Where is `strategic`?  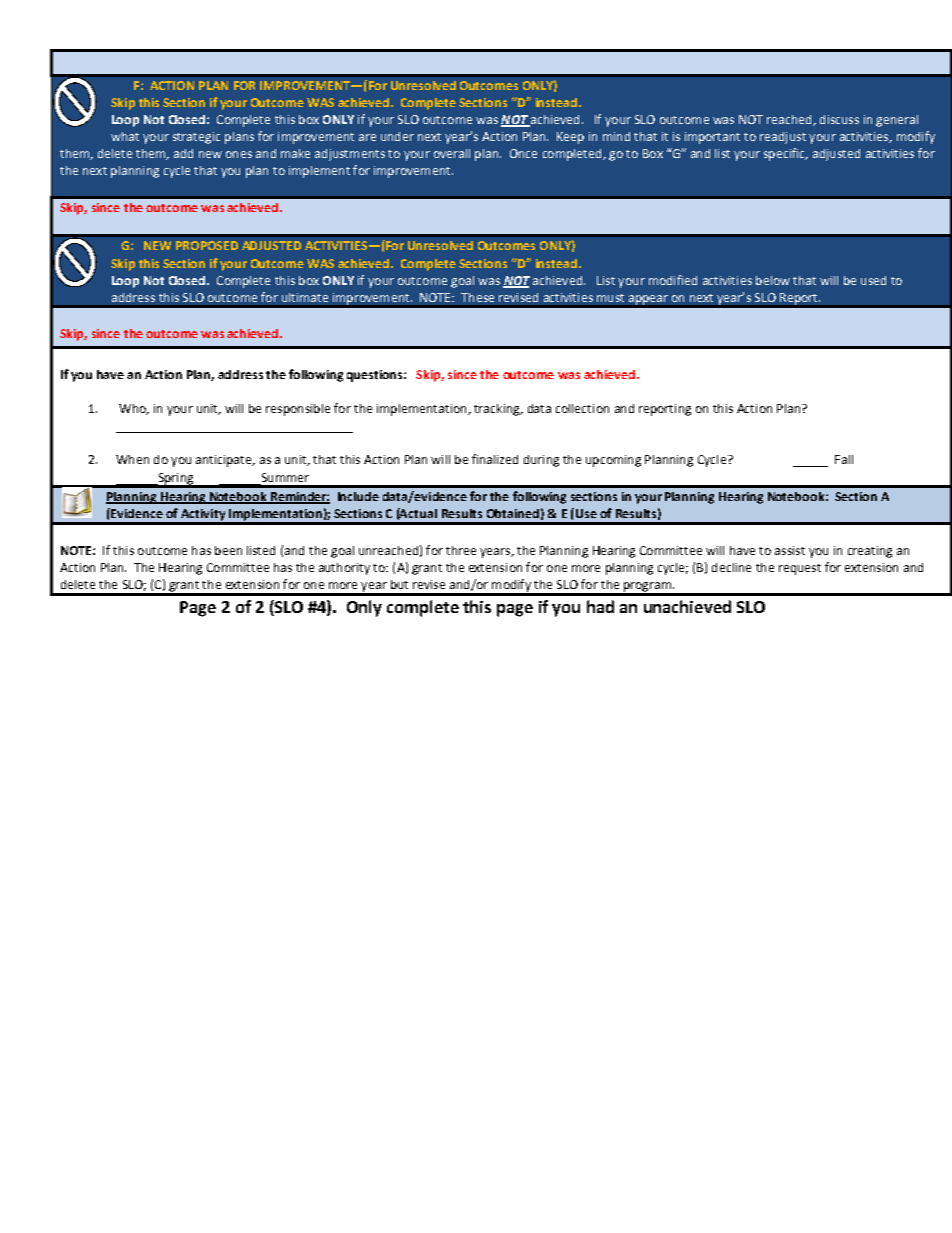 strategic is located at coordinates (196, 138).
